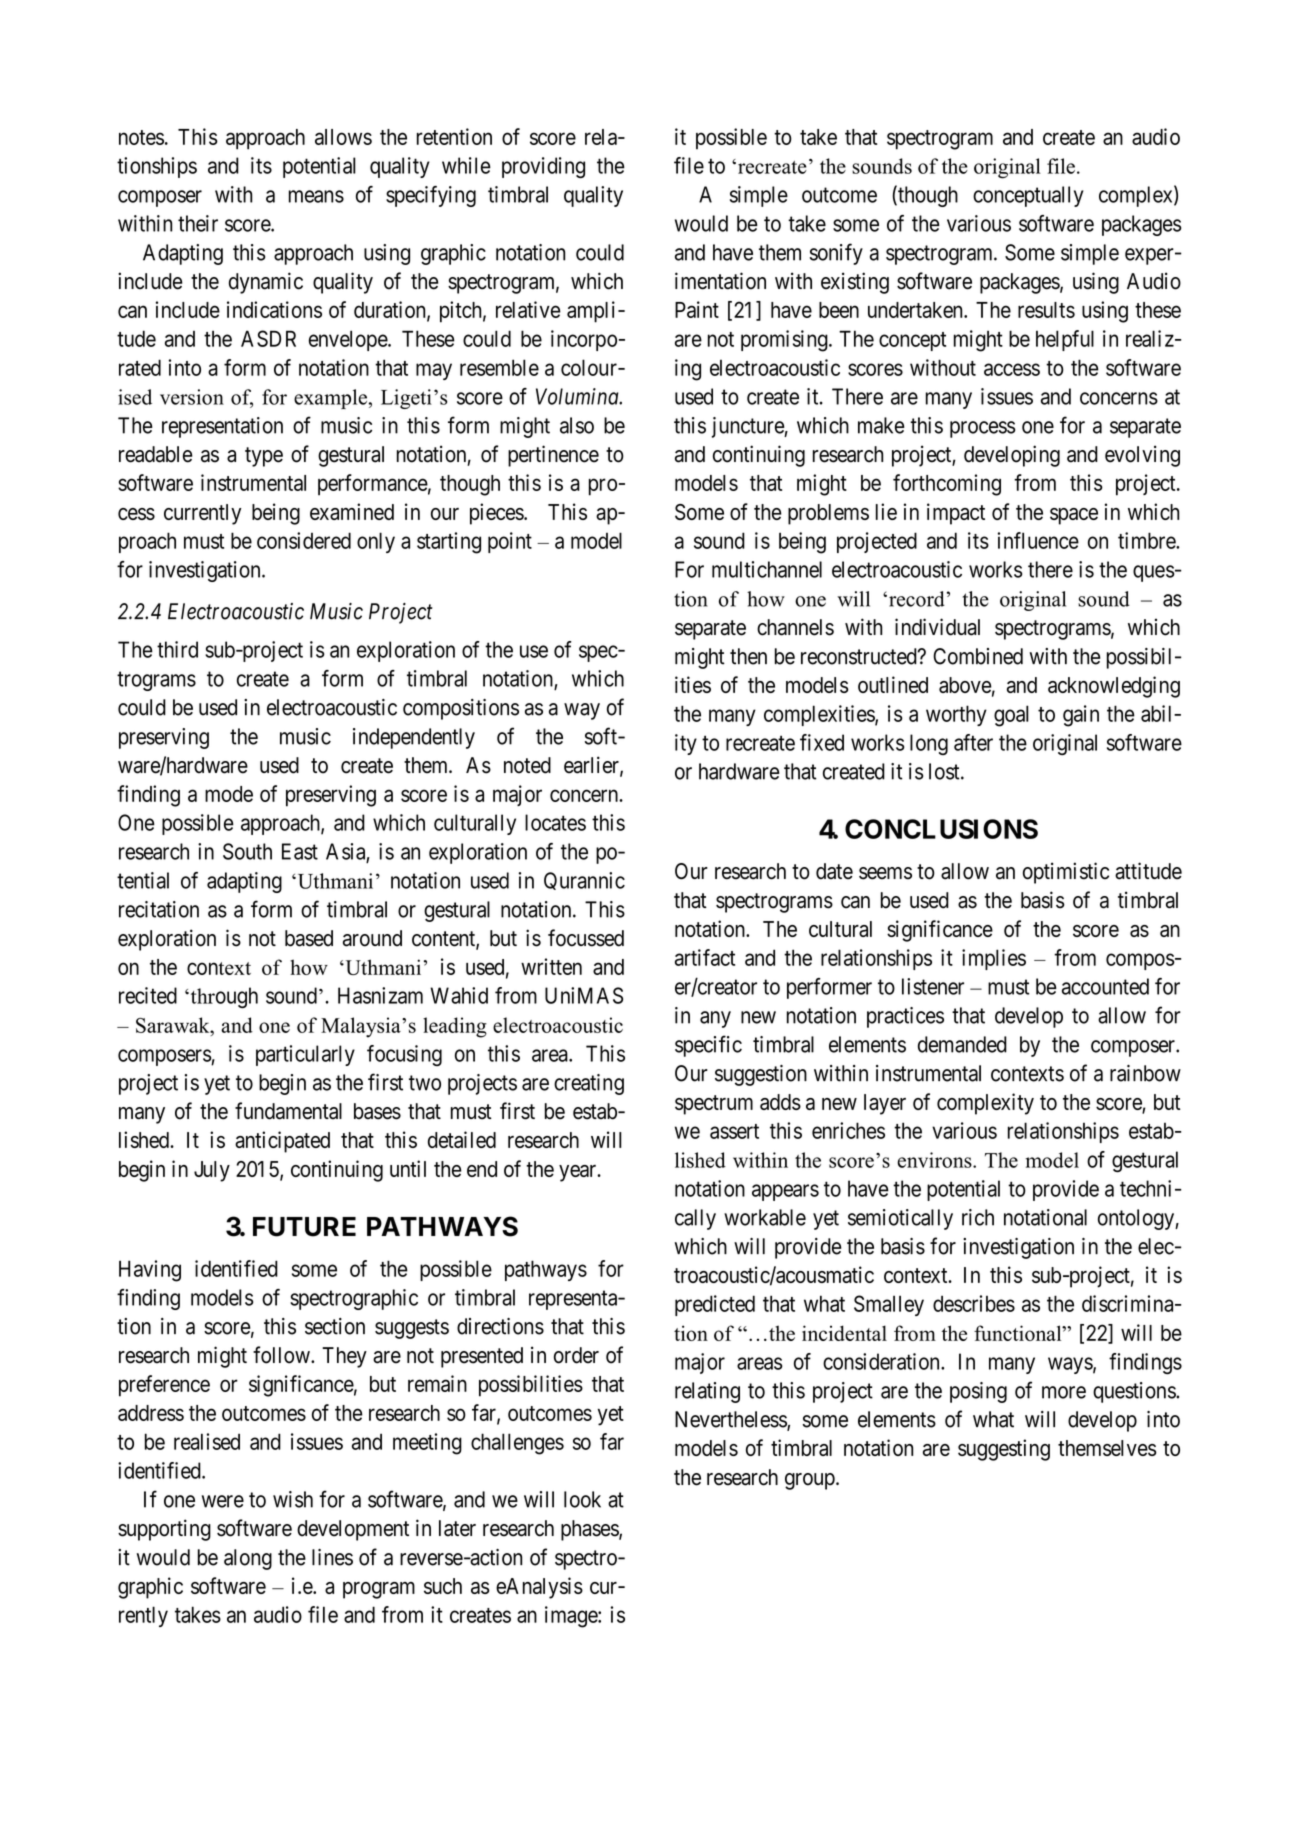 The width and height of the page is (1298, 1836). What do you see at coordinates (177, 649) in the page?
I see `third` at bounding box center [177, 649].
